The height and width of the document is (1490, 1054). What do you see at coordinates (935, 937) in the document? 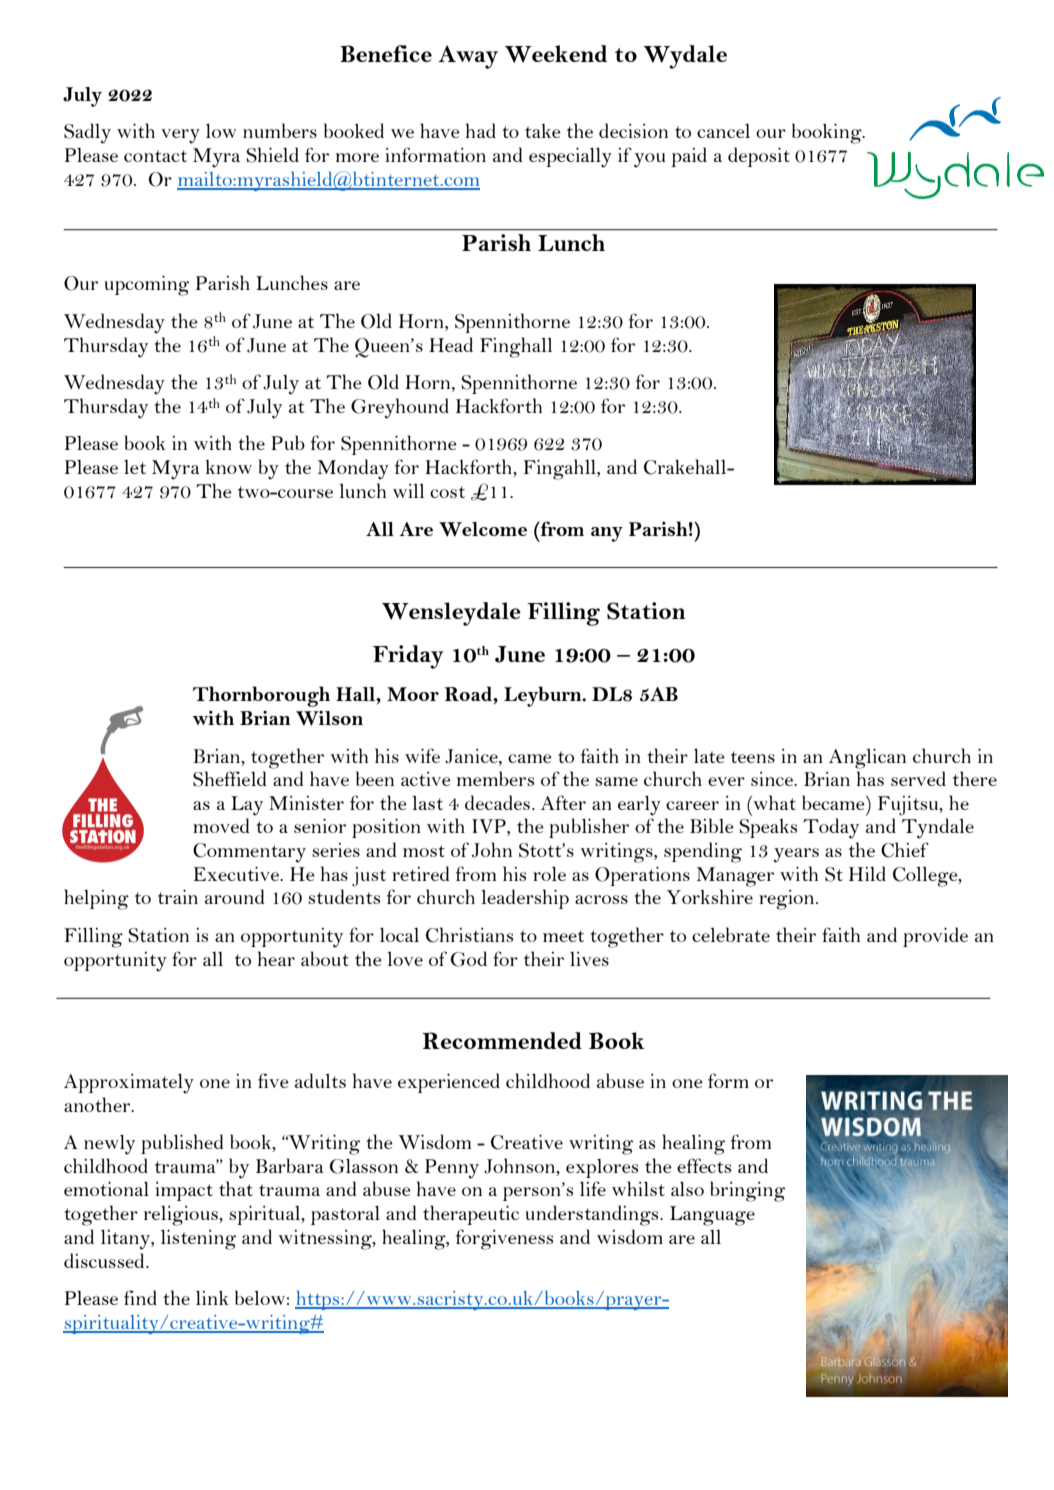
I see `provide` at bounding box center [935, 937].
